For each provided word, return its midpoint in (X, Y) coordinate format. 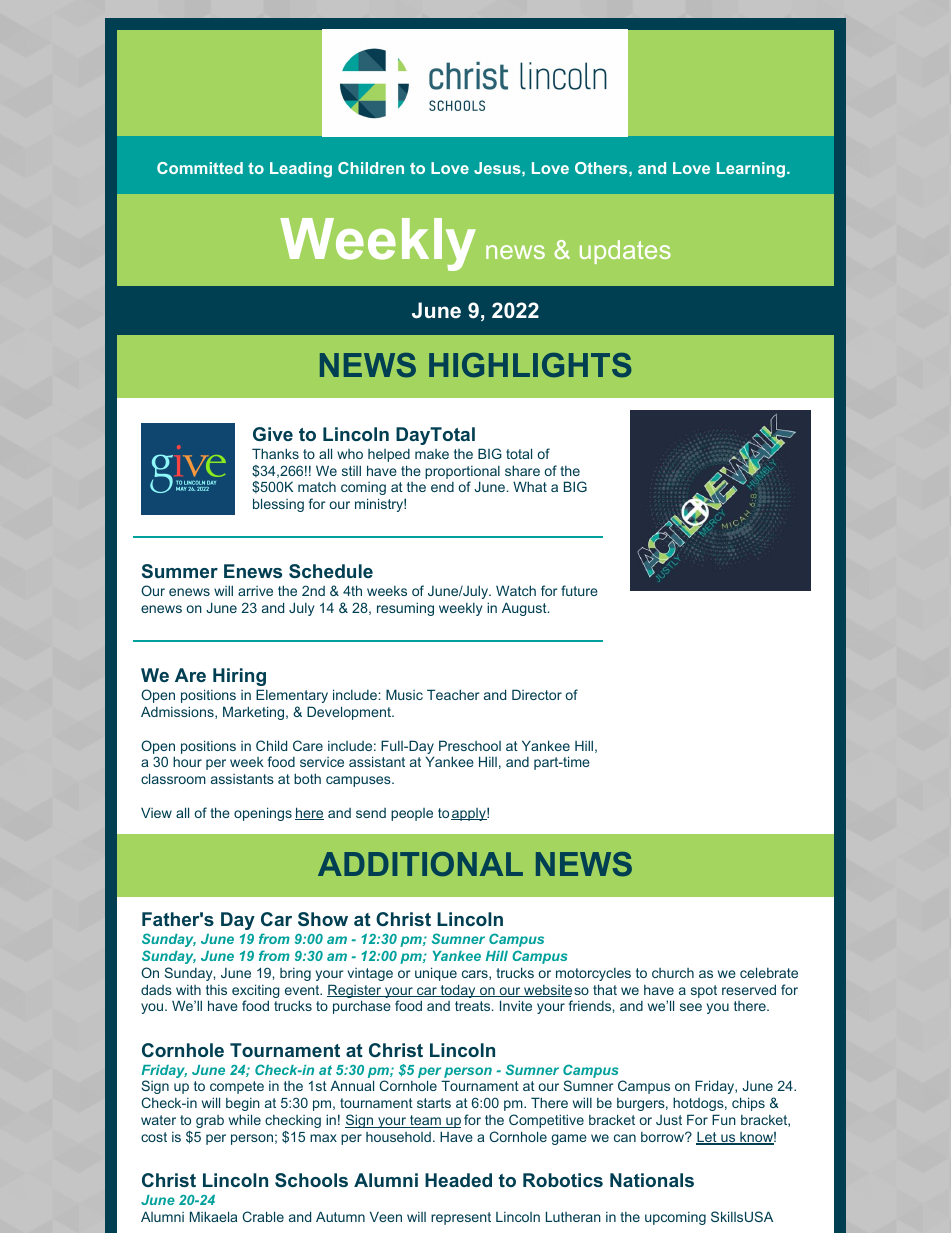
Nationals (652, 1180)
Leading (301, 170)
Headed (458, 1180)
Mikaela (213, 1216)
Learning (752, 170)
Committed (200, 168)
